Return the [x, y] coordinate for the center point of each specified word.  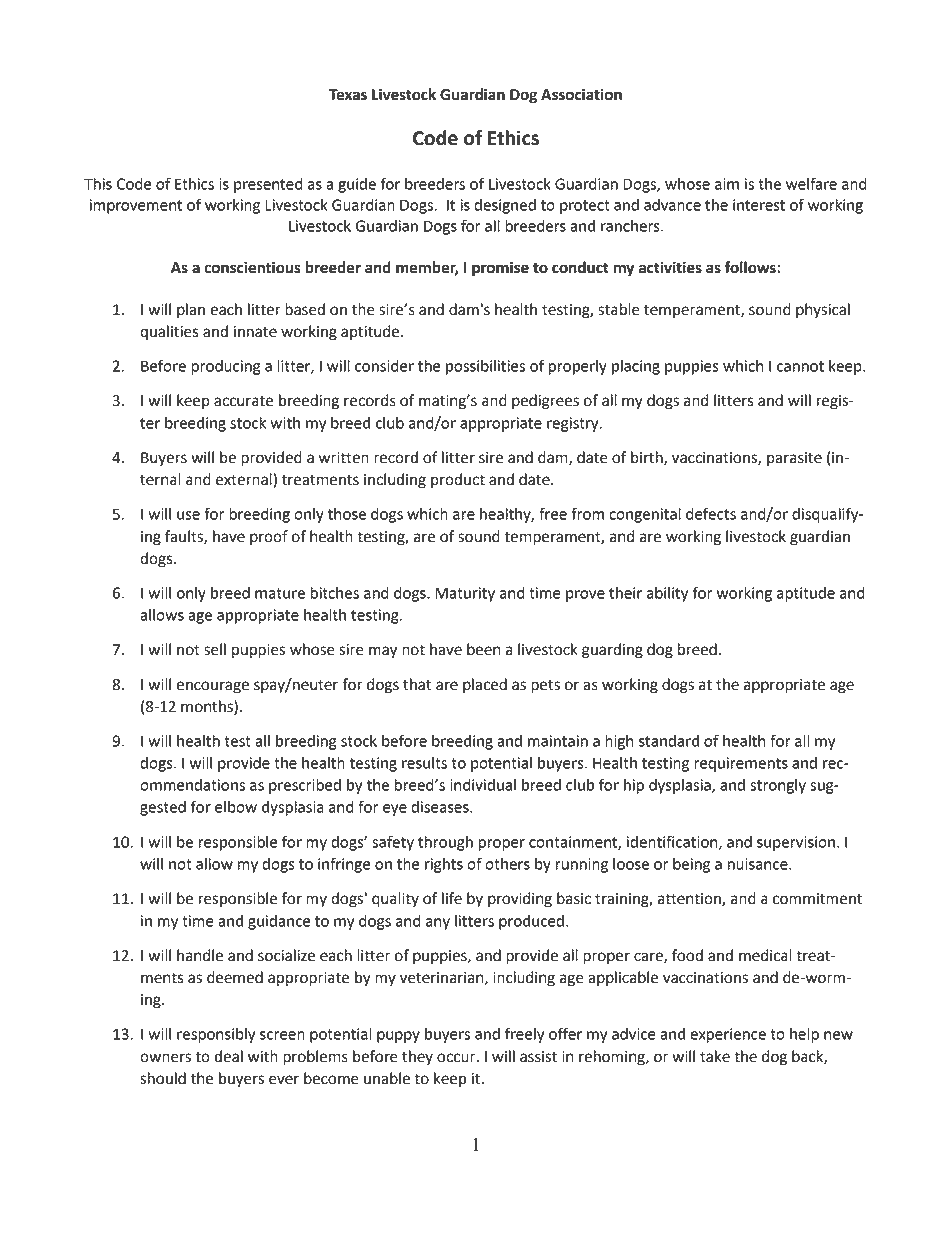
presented [268, 185]
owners [165, 1058]
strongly [778, 786]
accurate [243, 401]
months [208, 706]
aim [727, 184]
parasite [794, 459]
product [458, 480]
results [424, 763]
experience [728, 1035]
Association [581, 94]
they [417, 1058]
